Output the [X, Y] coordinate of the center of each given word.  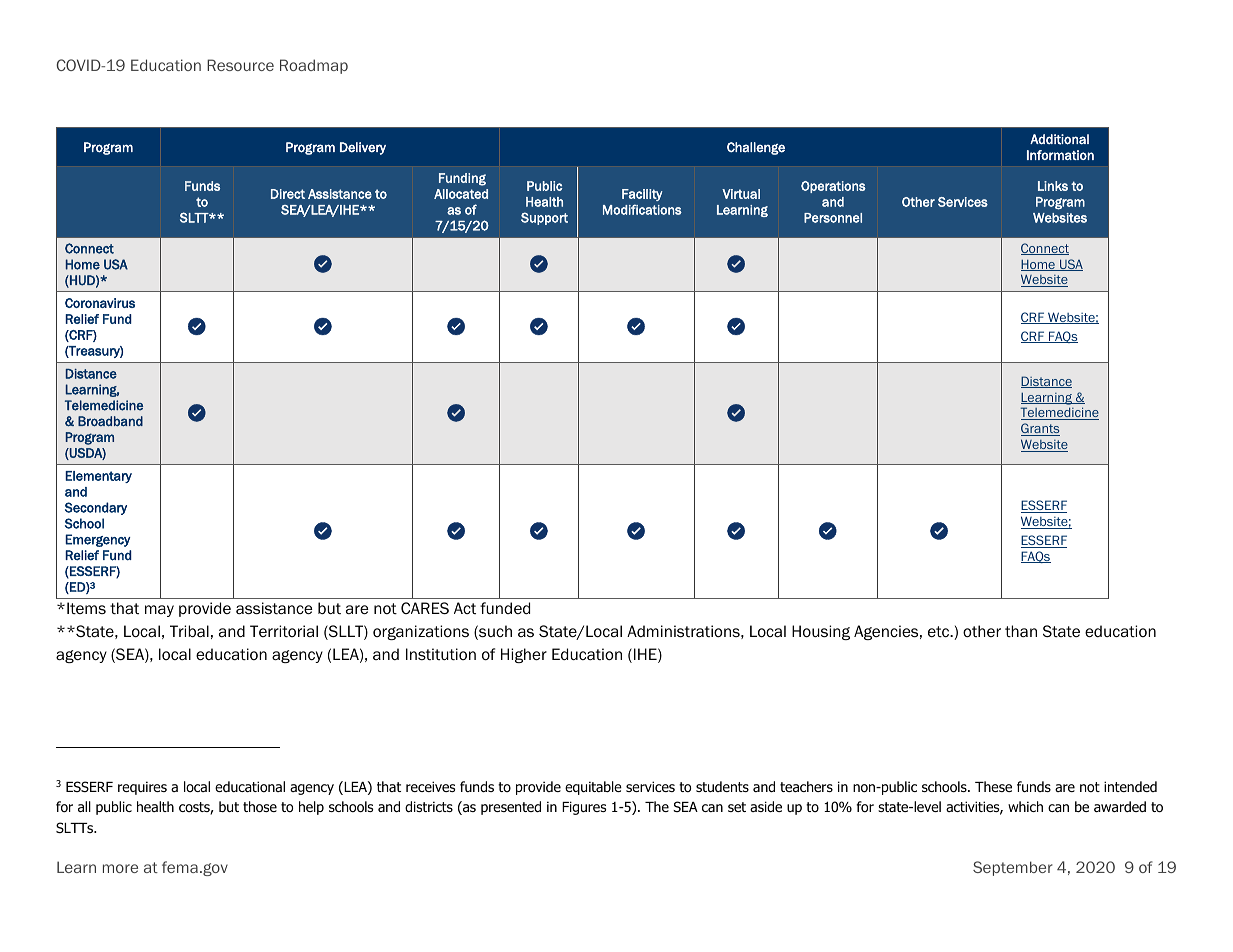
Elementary [99, 477]
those [260, 807]
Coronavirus [100, 303]
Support [544, 218]
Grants [1040, 429]
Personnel [833, 218]
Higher [524, 655]
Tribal [189, 631]
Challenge [756, 148]
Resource [240, 65]
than [1021, 631]
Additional [1059, 139]
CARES [425, 608]
